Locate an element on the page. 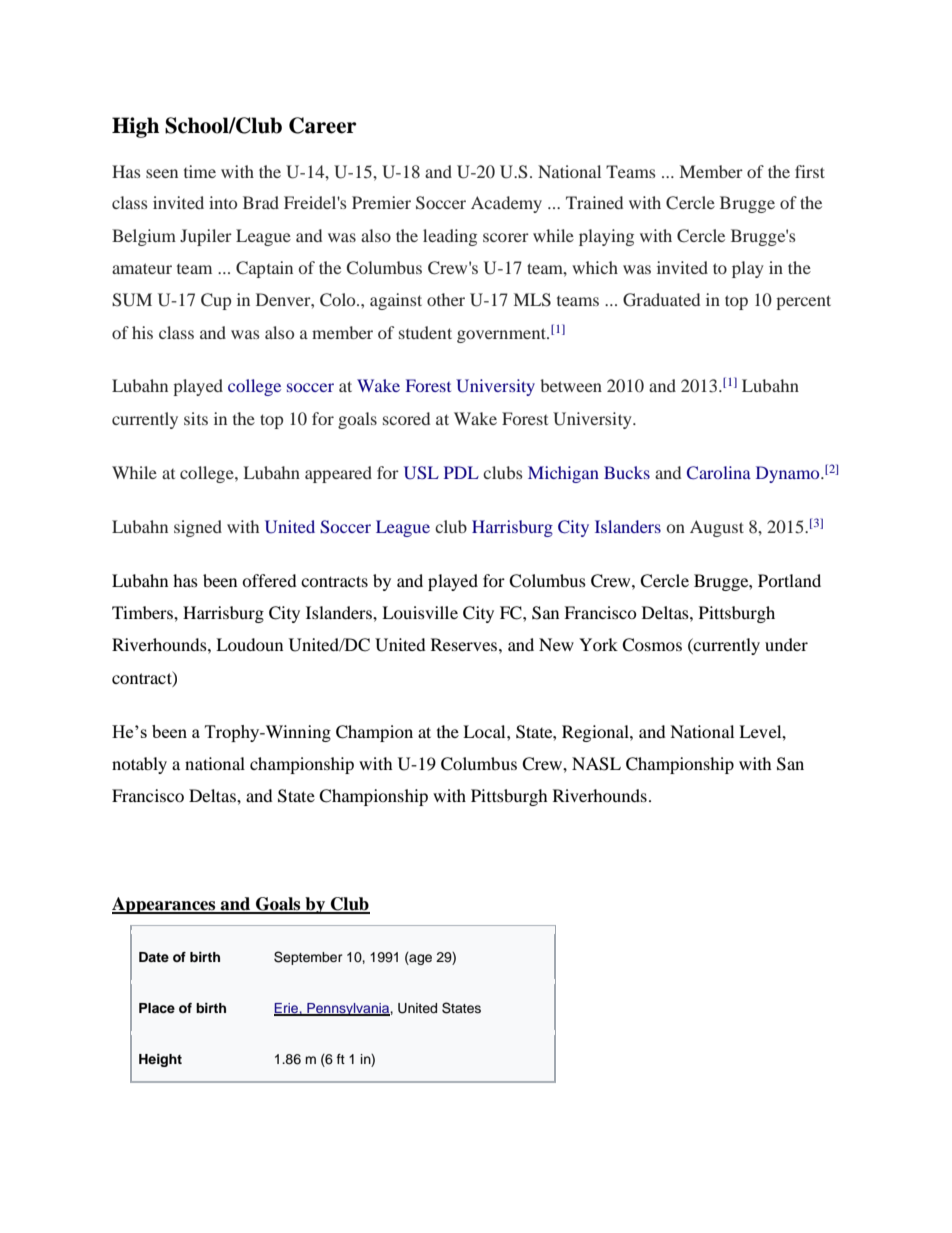  Academy is located at coordinates (506, 204).
